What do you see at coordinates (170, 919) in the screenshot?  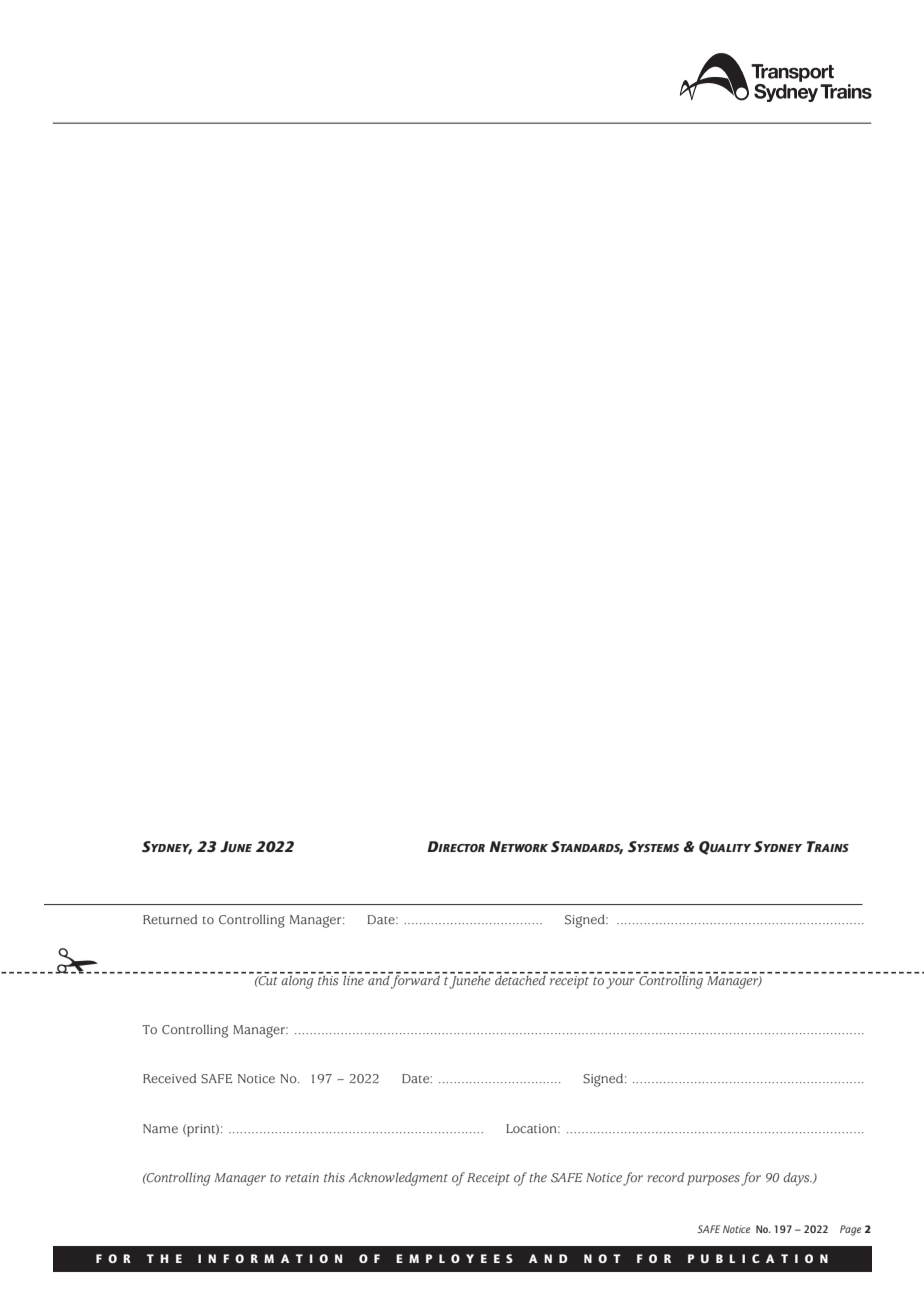 I see `Returned` at bounding box center [170, 919].
